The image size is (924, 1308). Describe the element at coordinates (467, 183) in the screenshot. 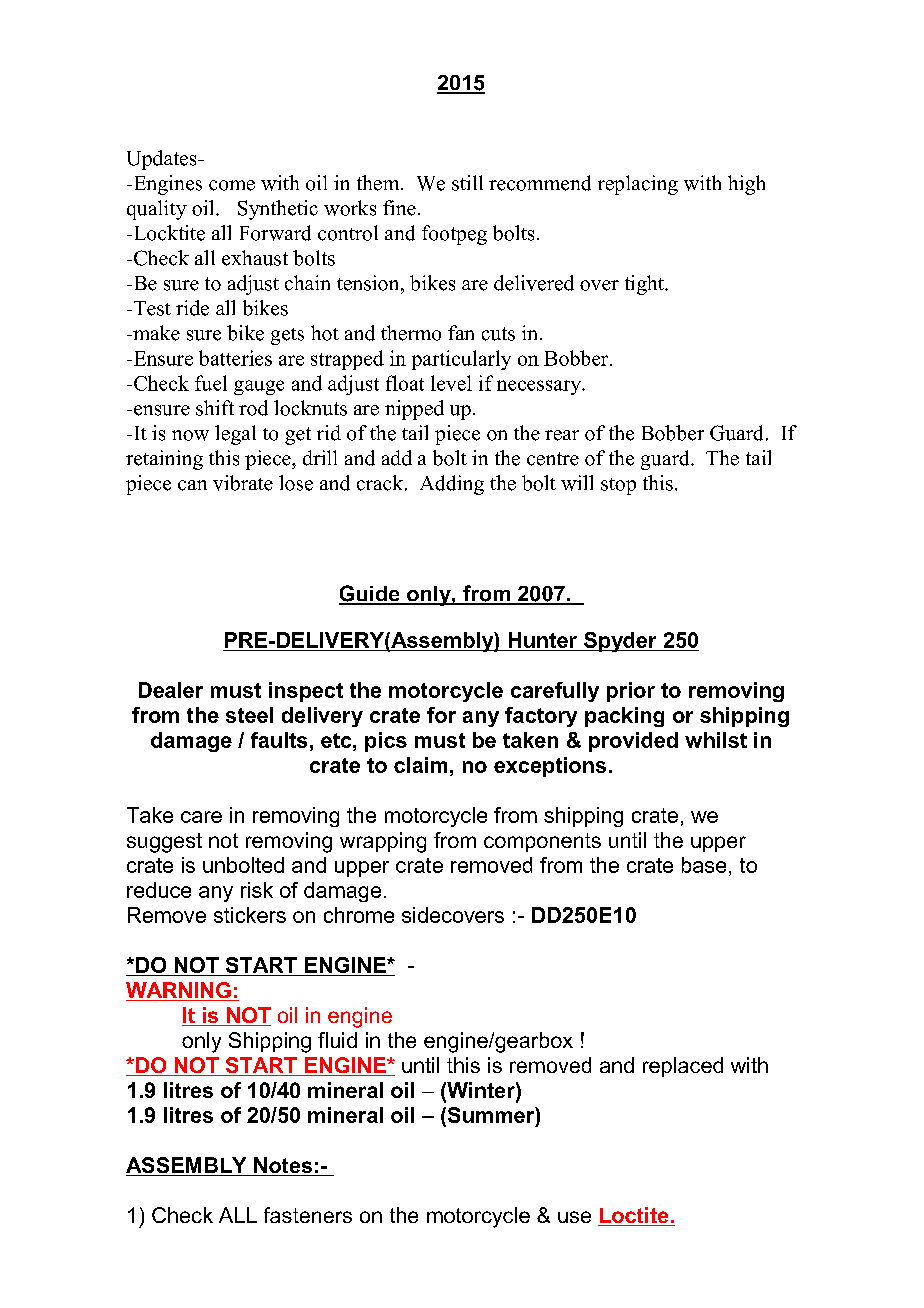

I see `still` at that location.
